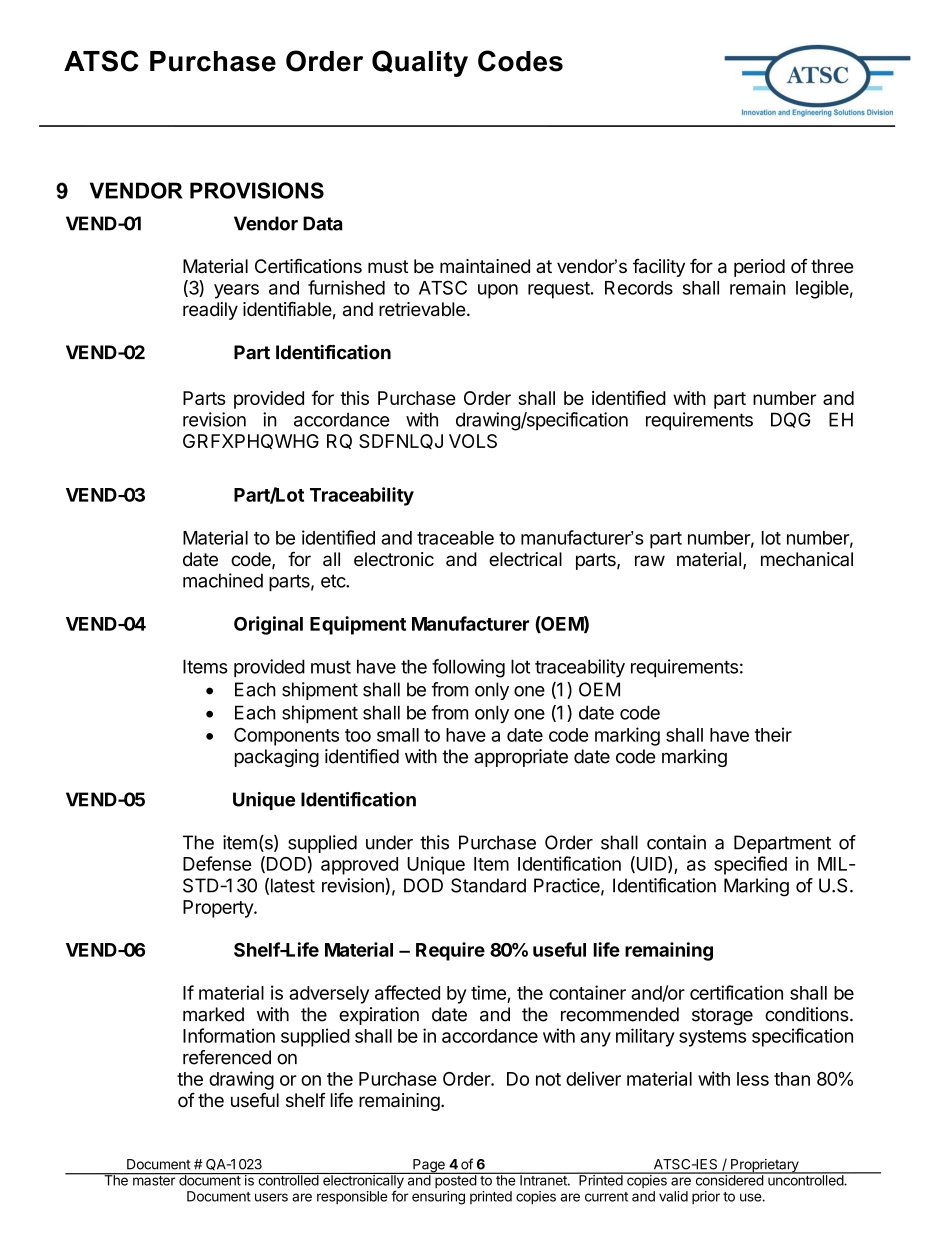 Image resolution: width=952 pixels, height=1233 pixels. What do you see at coordinates (257, 190) in the page?
I see `PROVISIONS` at bounding box center [257, 190].
